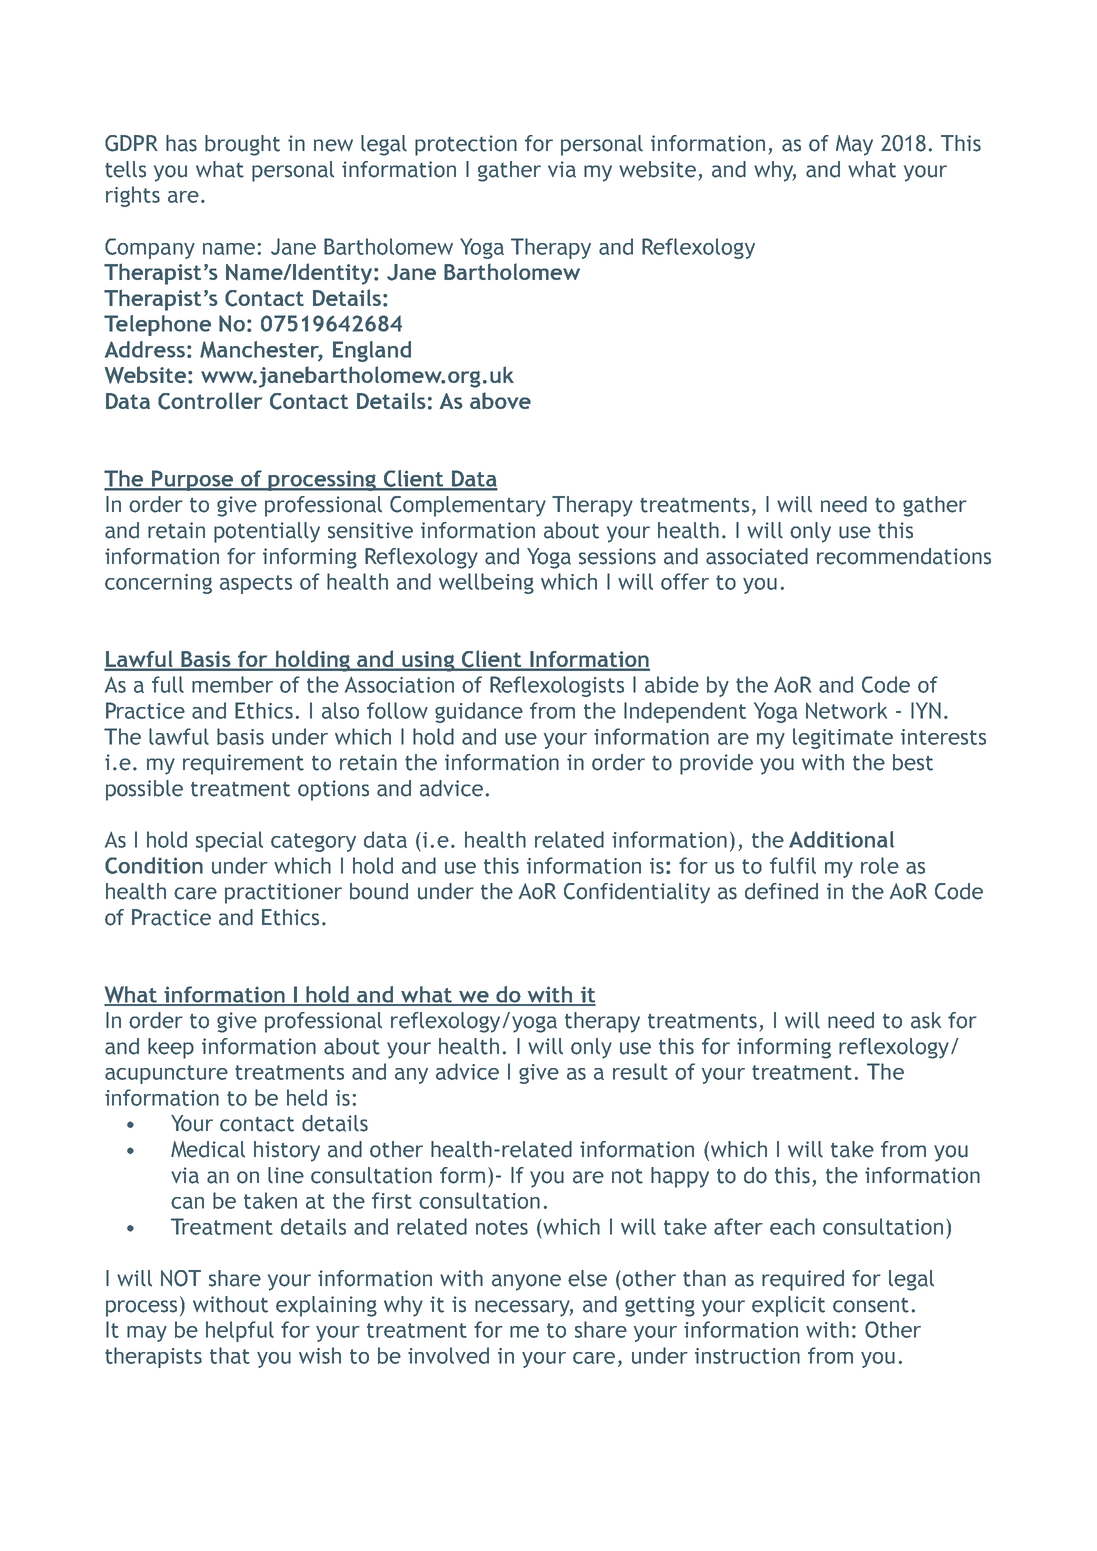 Image resolution: width=1097 pixels, height=1551 pixels. I want to click on anyone, so click(526, 1282).
